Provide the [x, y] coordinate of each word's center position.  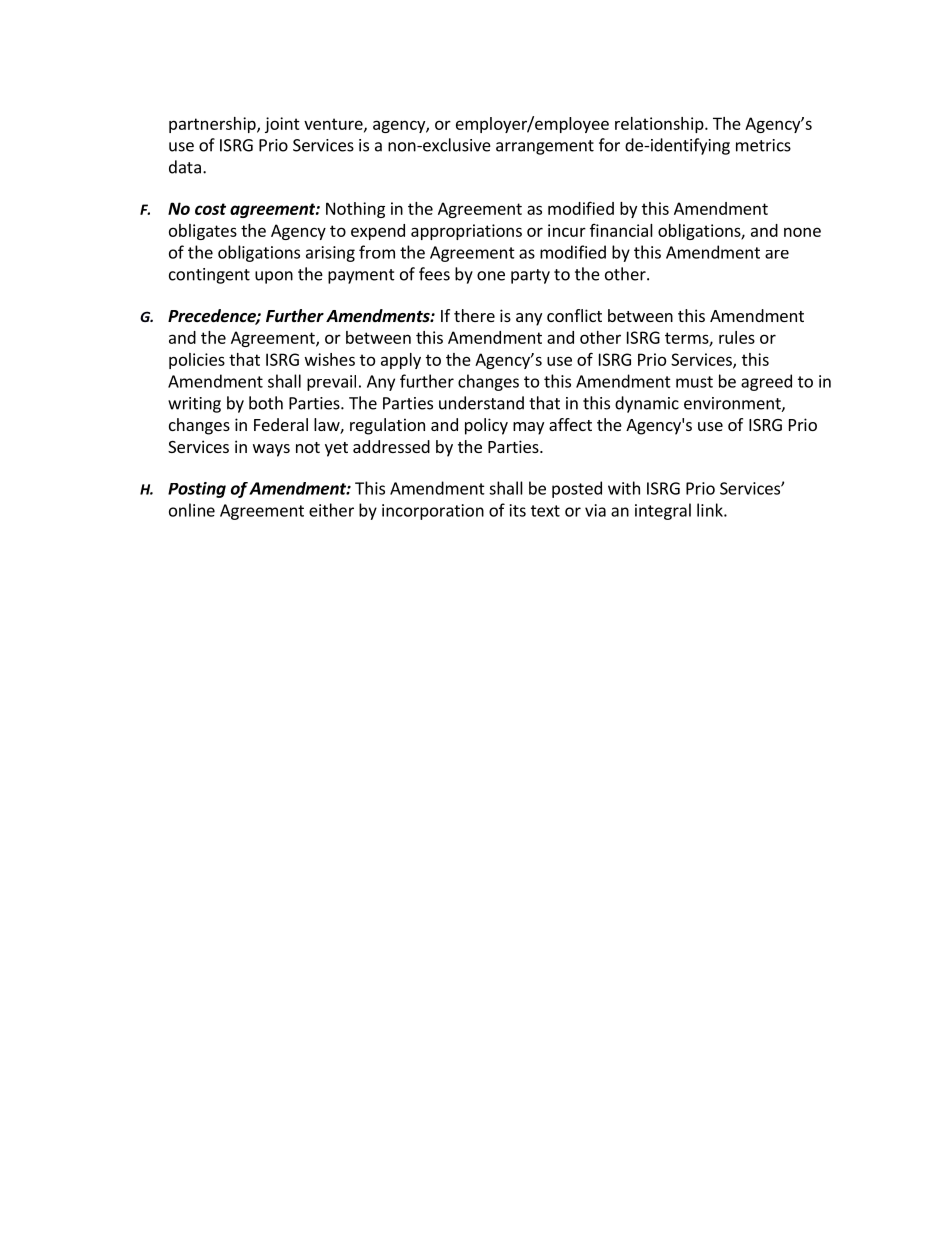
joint [282, 125]
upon [274, 277]
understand [481, 403]
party [530, 276]
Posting [197, 490]
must [694, 382]
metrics [763, 145]
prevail [331, 383]
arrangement [545, 147]
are [777, 254]
